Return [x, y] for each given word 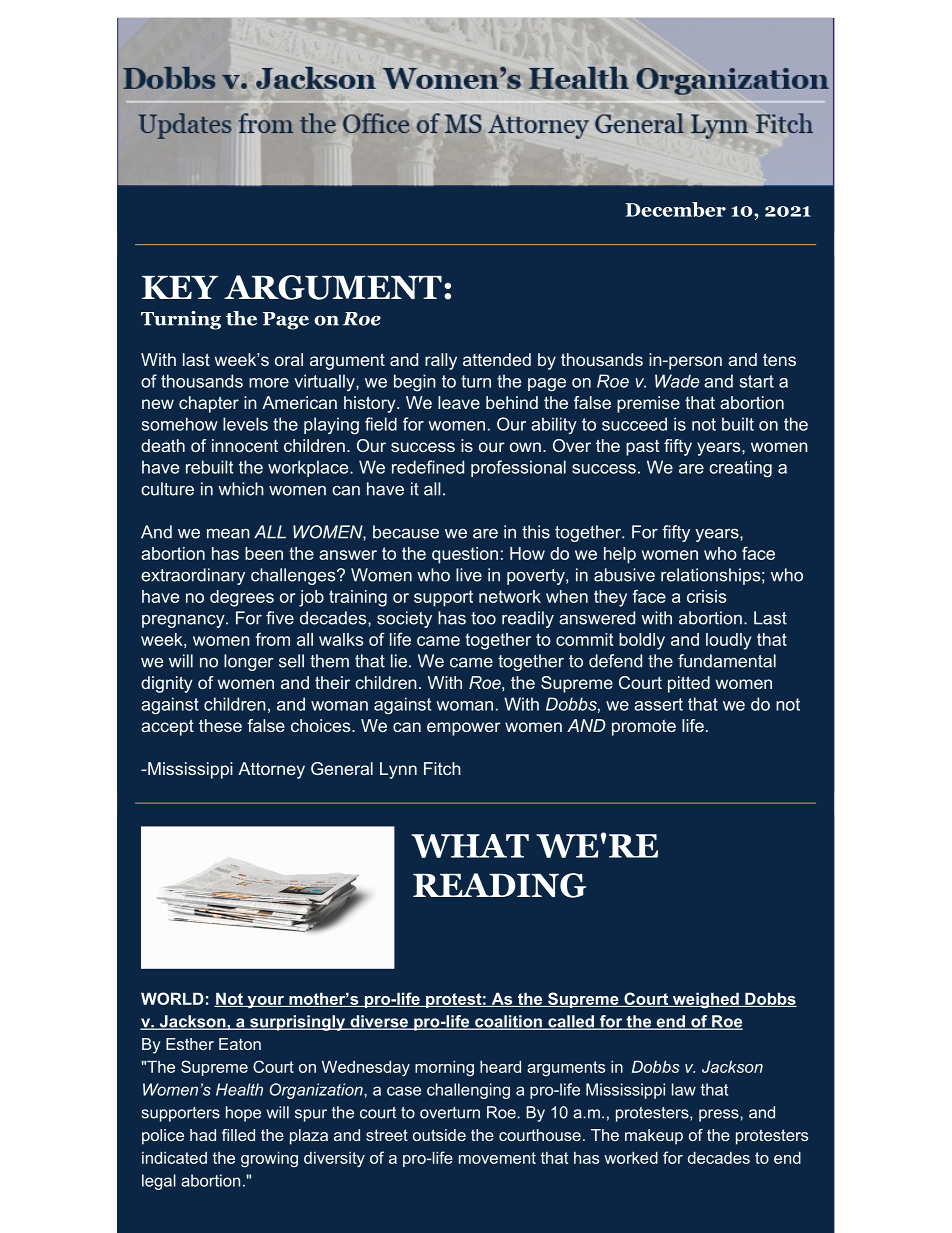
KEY [180, 287]
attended [497, 359]
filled [238, 1135]
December [675, 209]
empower [464, 729]
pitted [689, 684]
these [220, 725]
